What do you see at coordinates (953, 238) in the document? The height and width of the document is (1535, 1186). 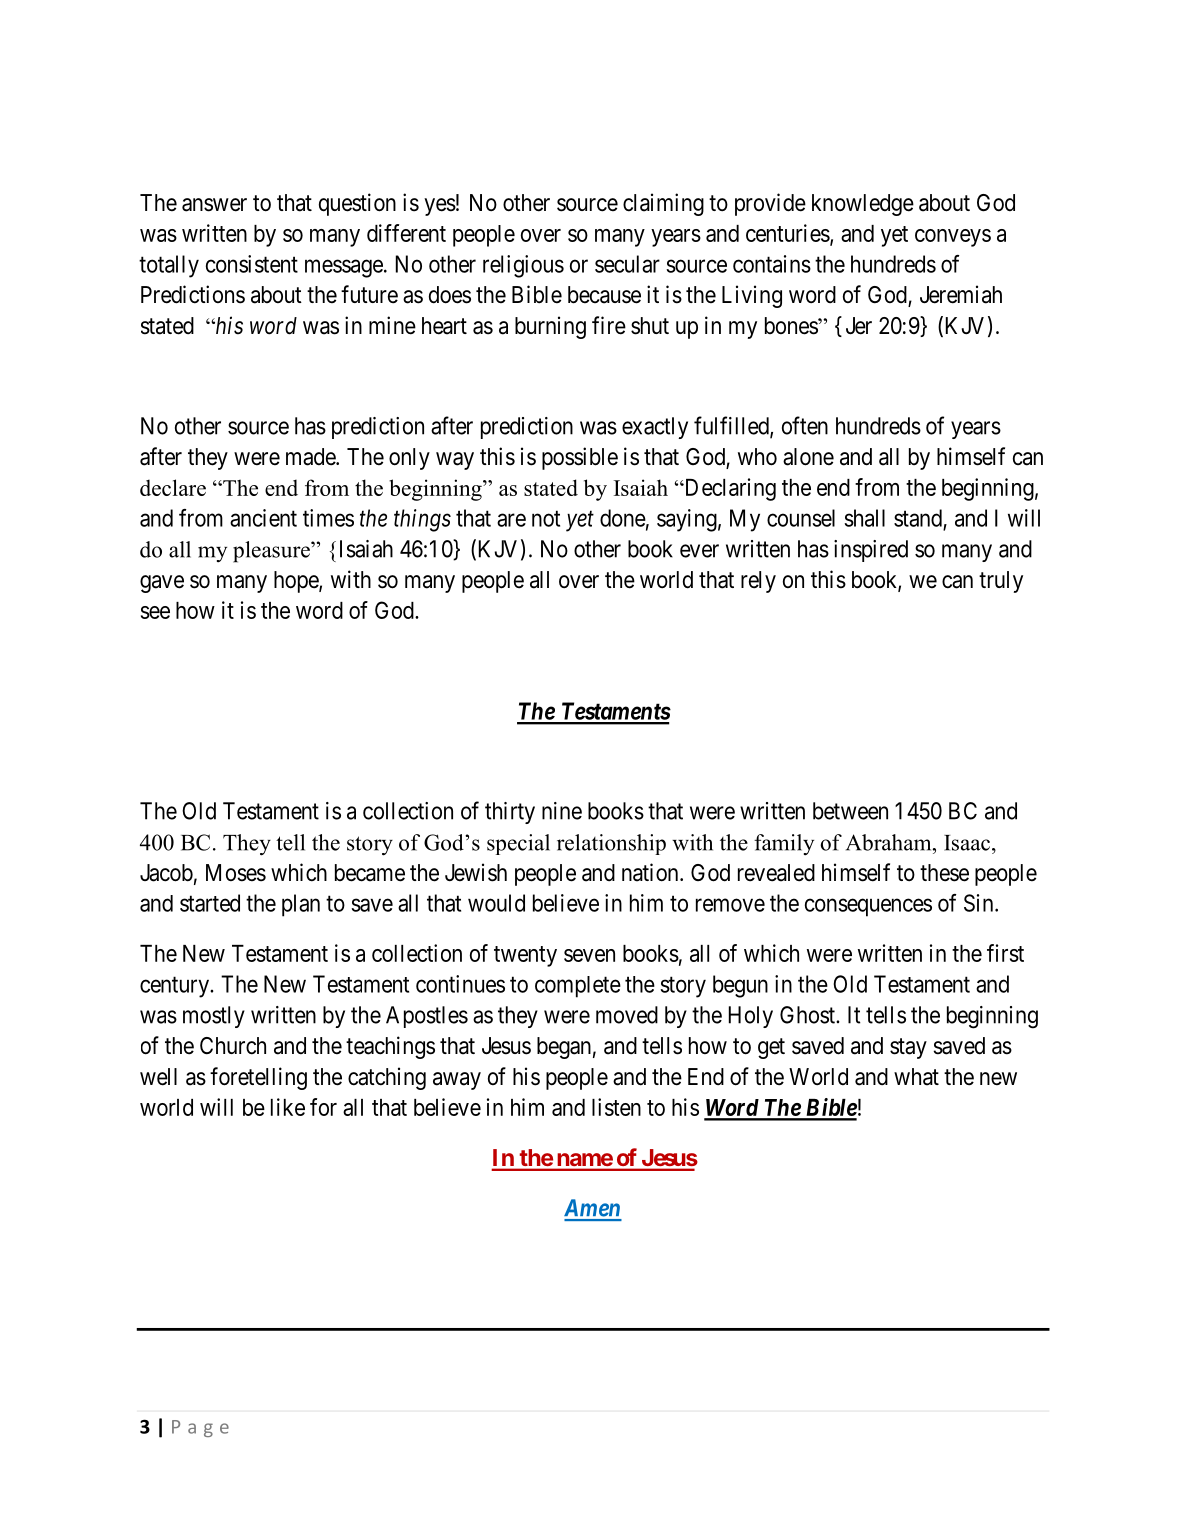 I see `conveys` at bounding box center [953, 238].
